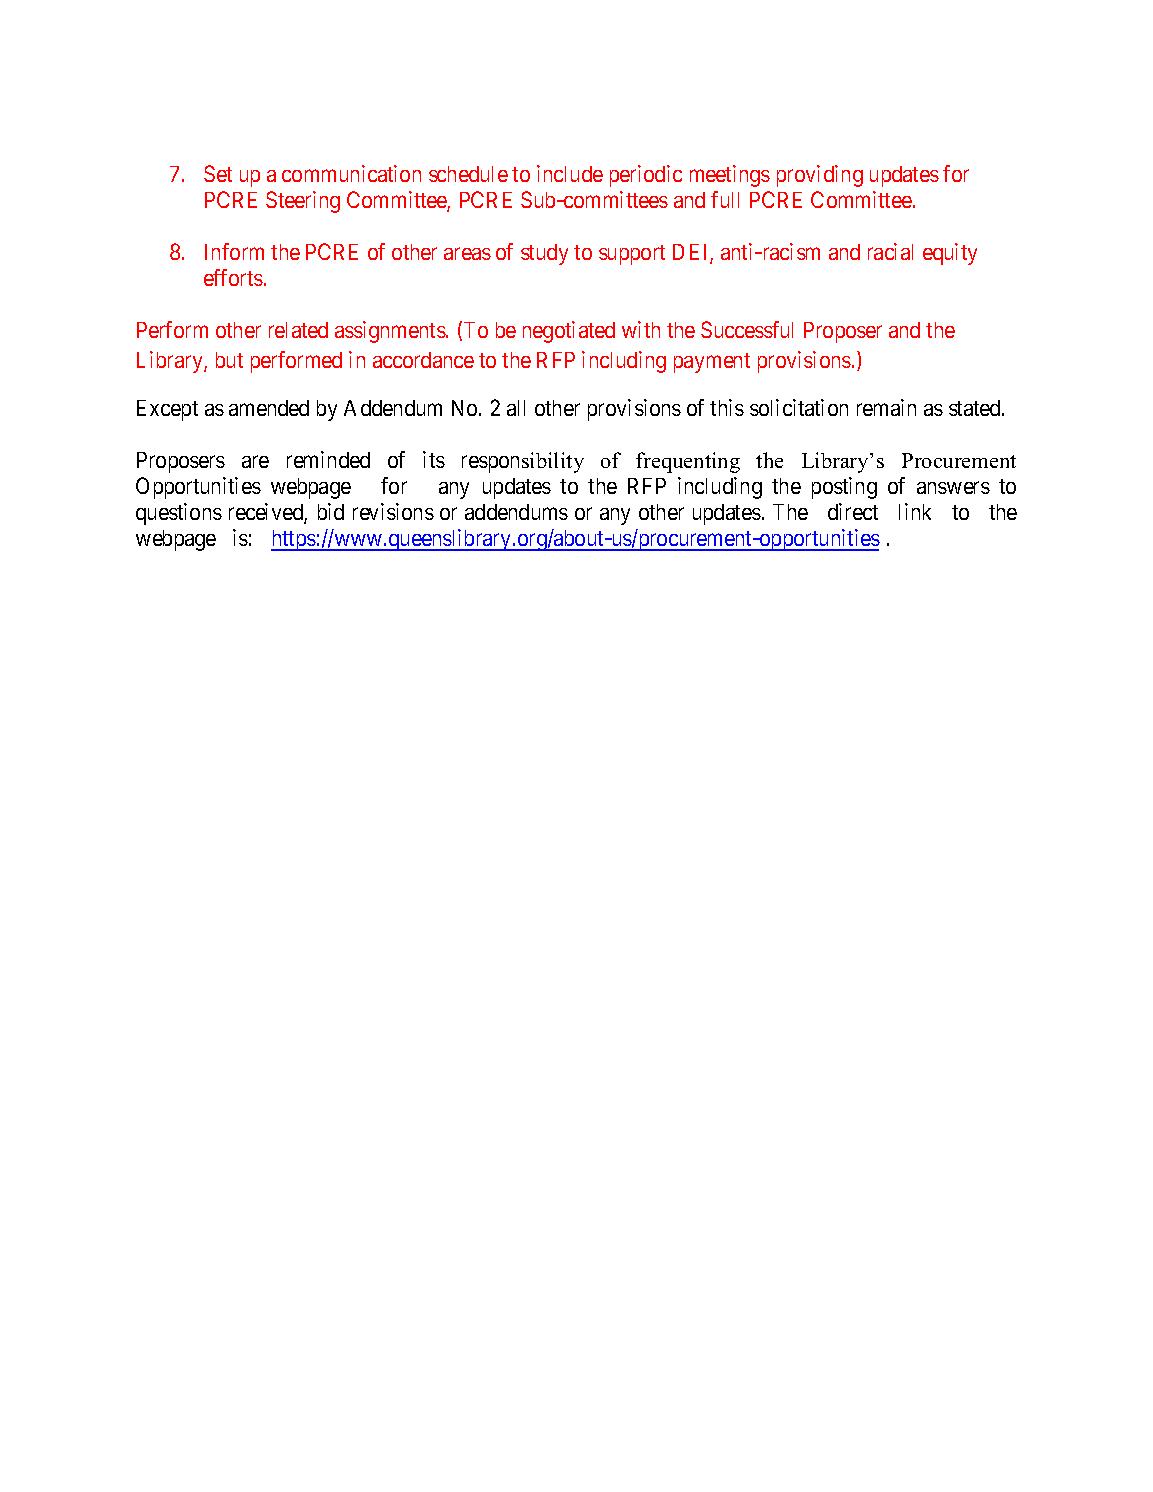 This screenshot has width=1153, height=1492. What do you see at coordinates (516, 408) in the screenshot?
I see `all` at bounding box center [516, 408].
